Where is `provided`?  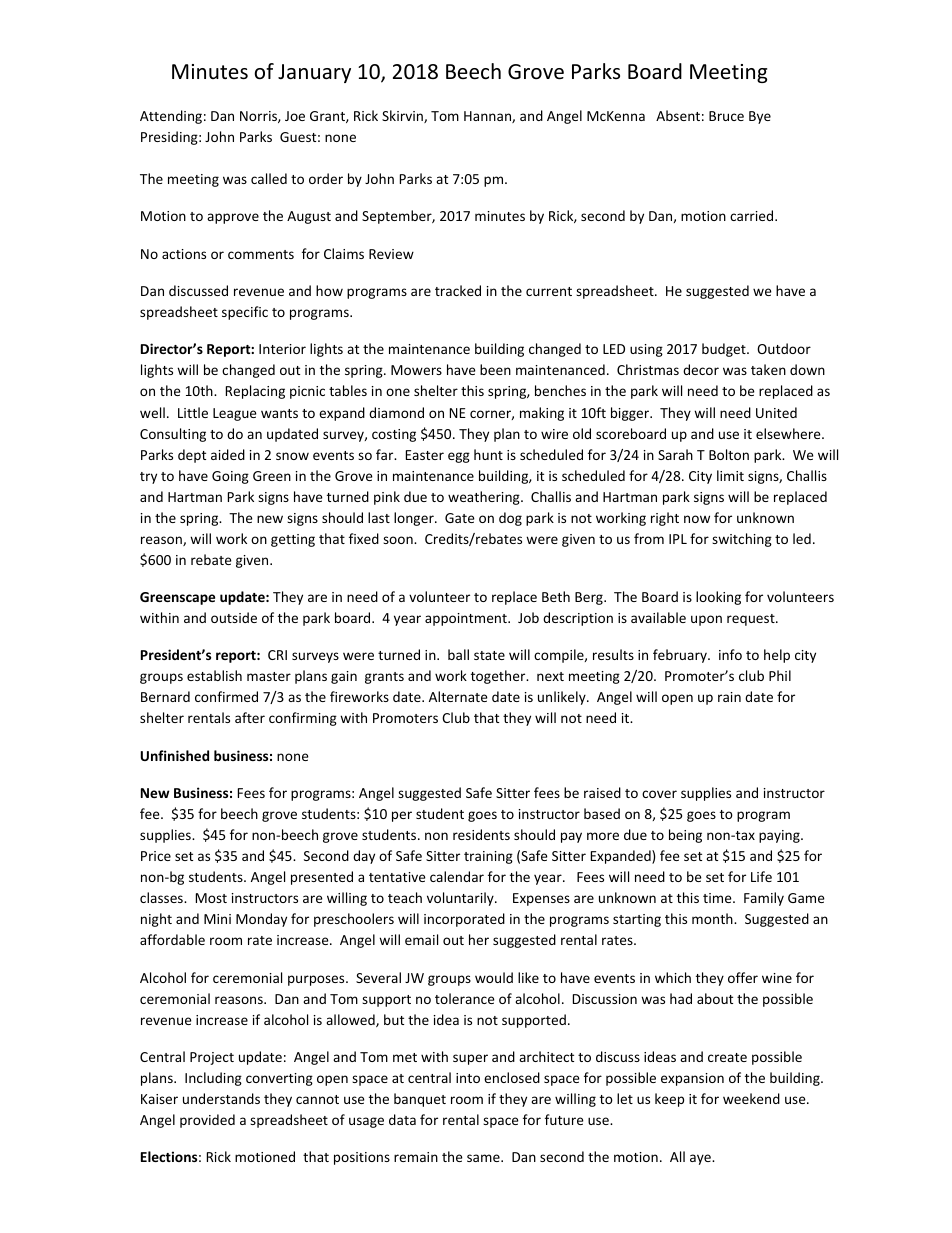 provided is located at coordinates (207, 1121).
